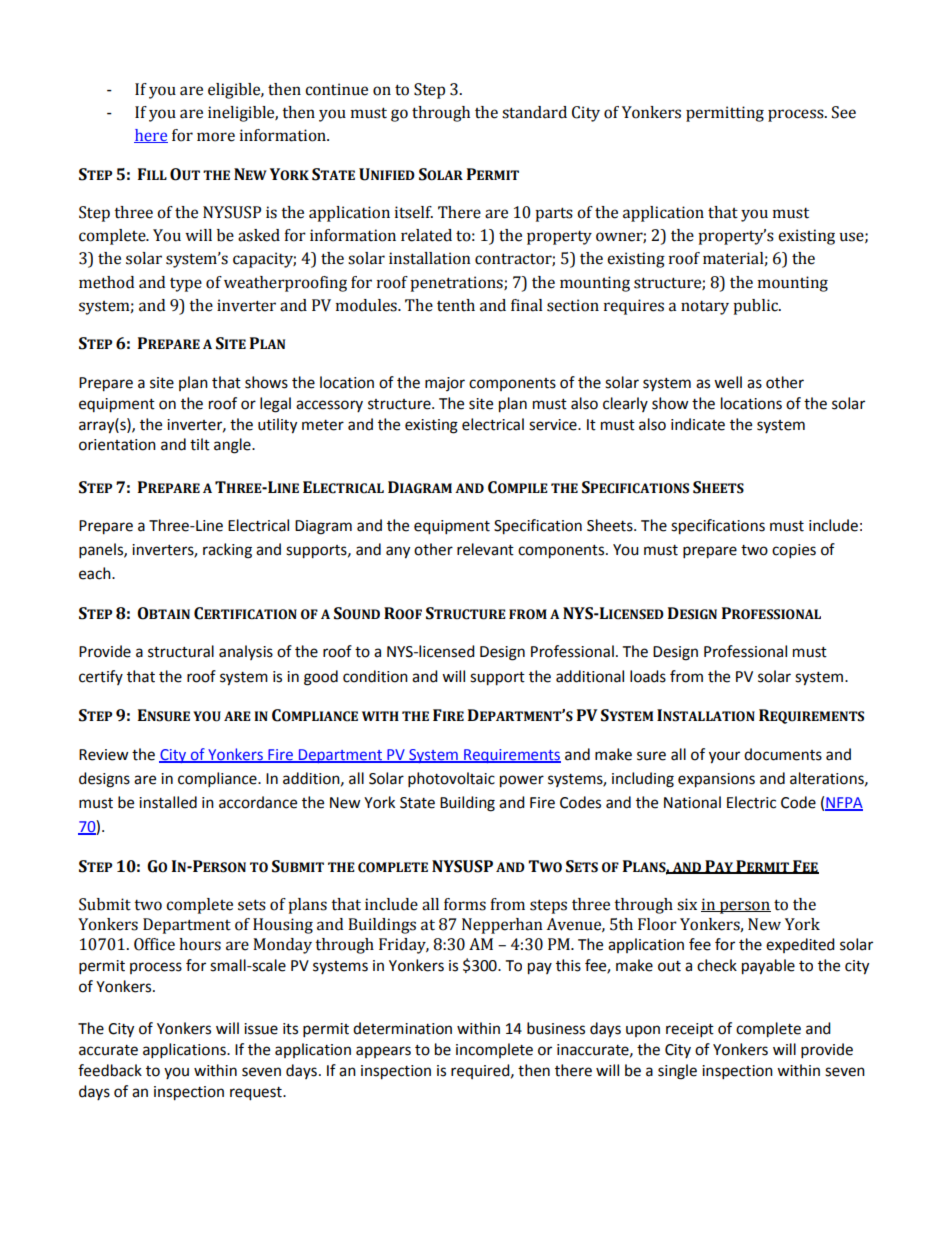  What do you see at coordinates (227, 551) in the page?
I see `racking` at bounding box center [227, 551].
